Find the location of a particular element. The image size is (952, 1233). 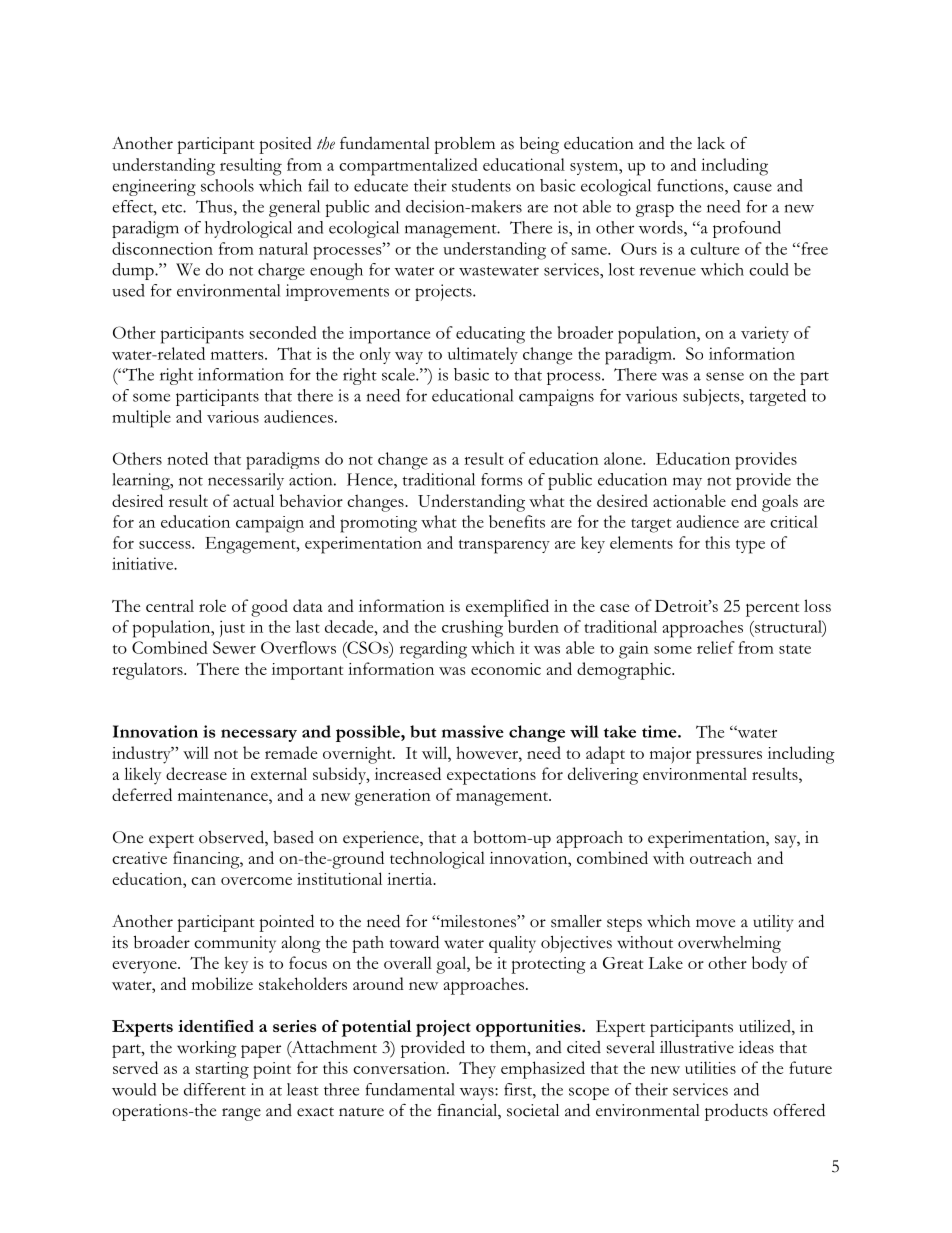

decrease is located at coordinates (196, 773).
